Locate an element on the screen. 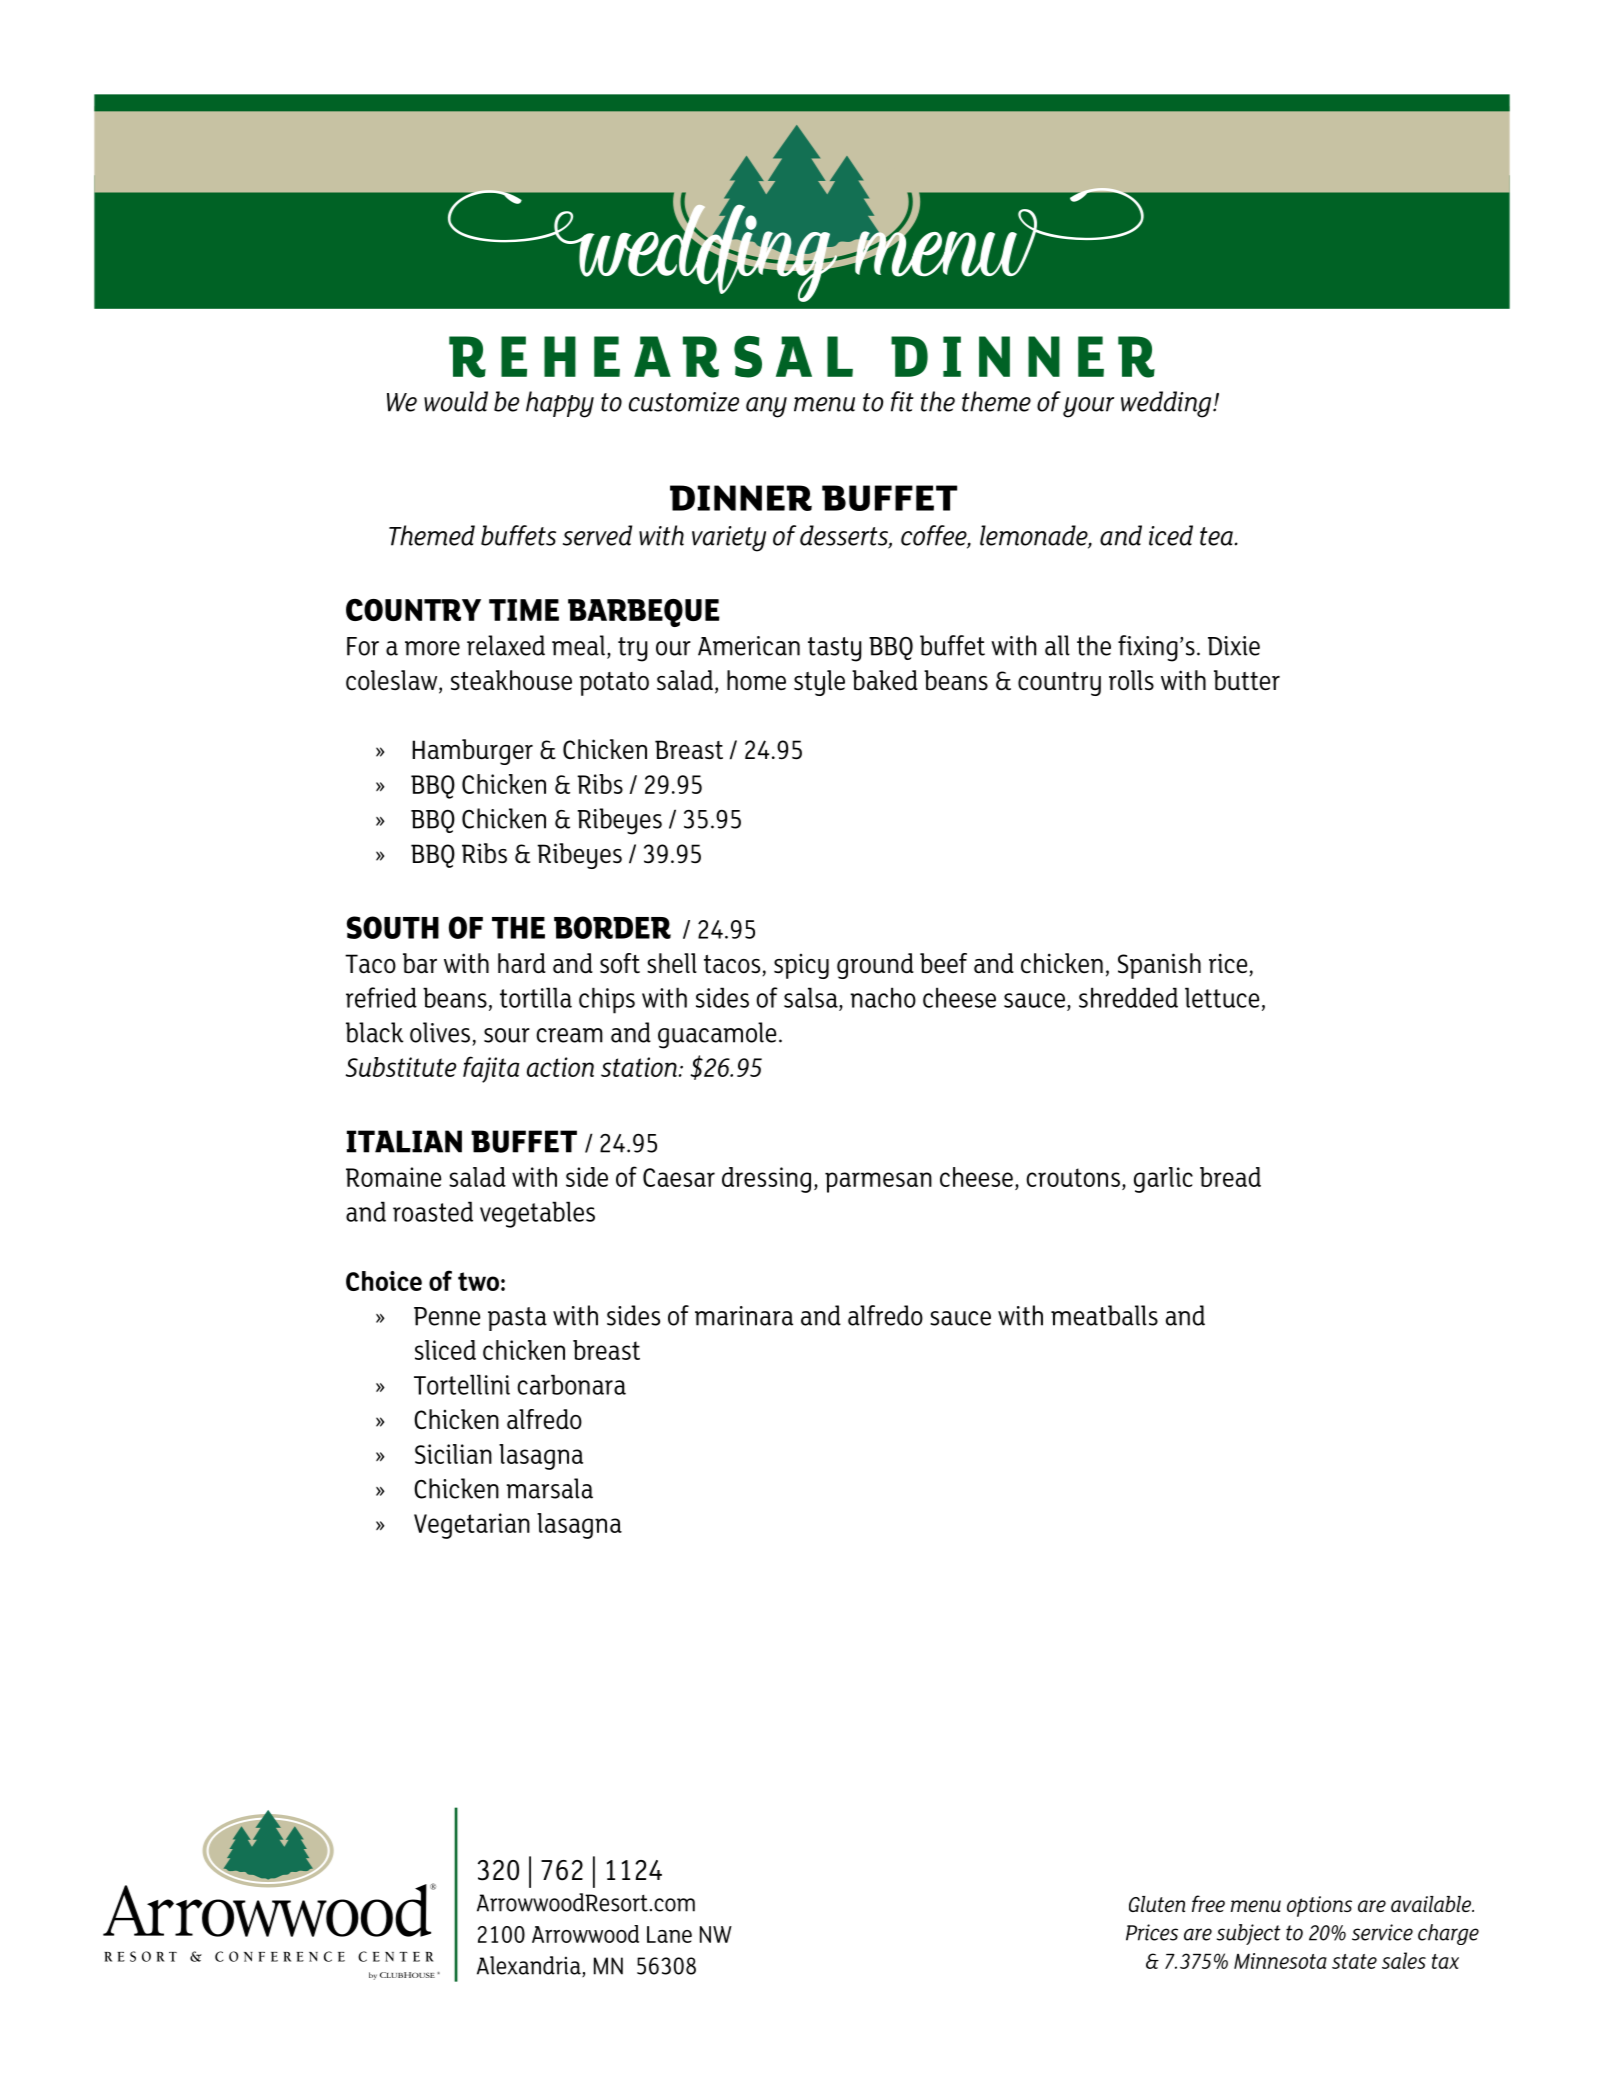 This screenshot has height=2076, width=1604. Lane is located at coordinates (669, 1934).
